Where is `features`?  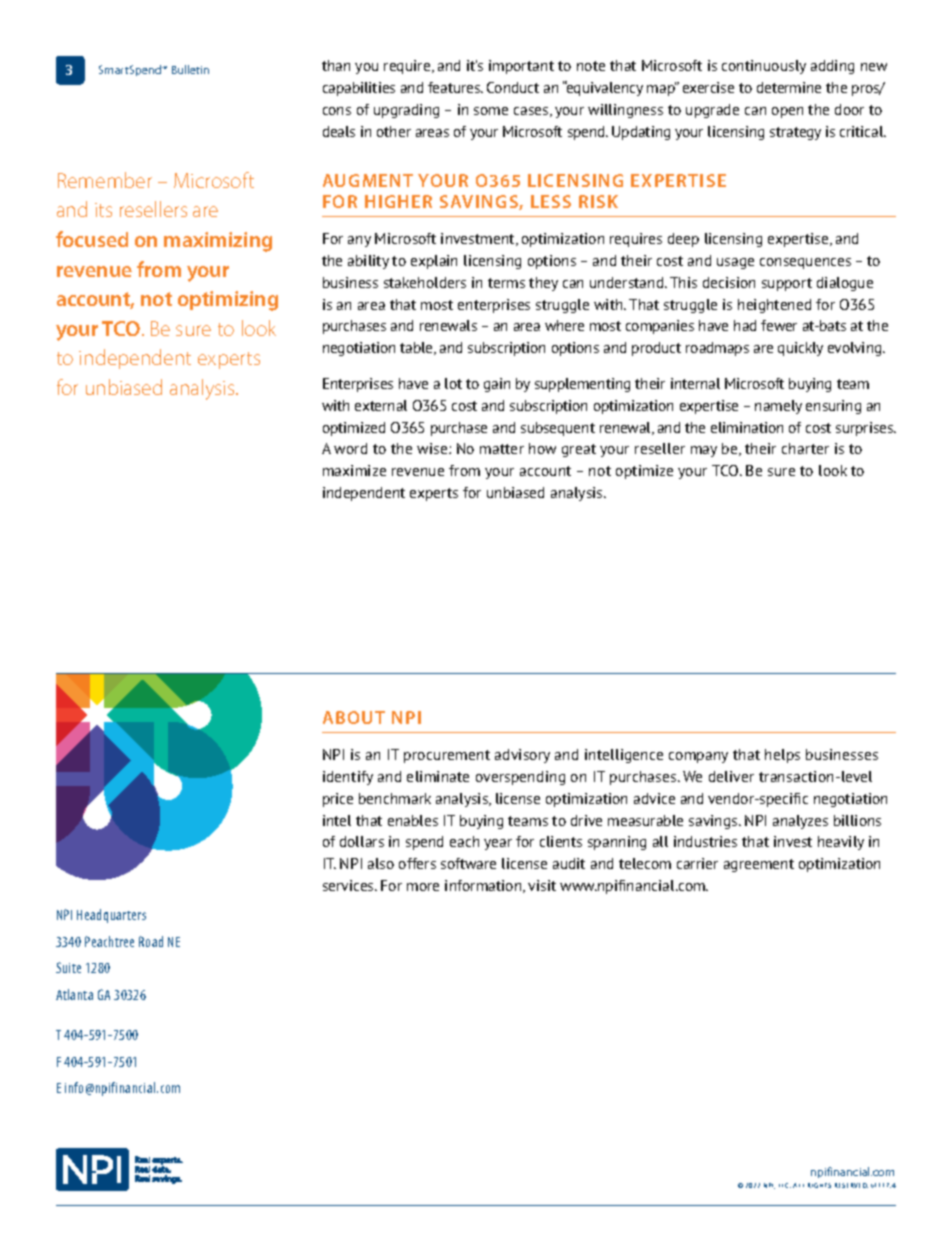
features is located at coordinates (455, 87).
